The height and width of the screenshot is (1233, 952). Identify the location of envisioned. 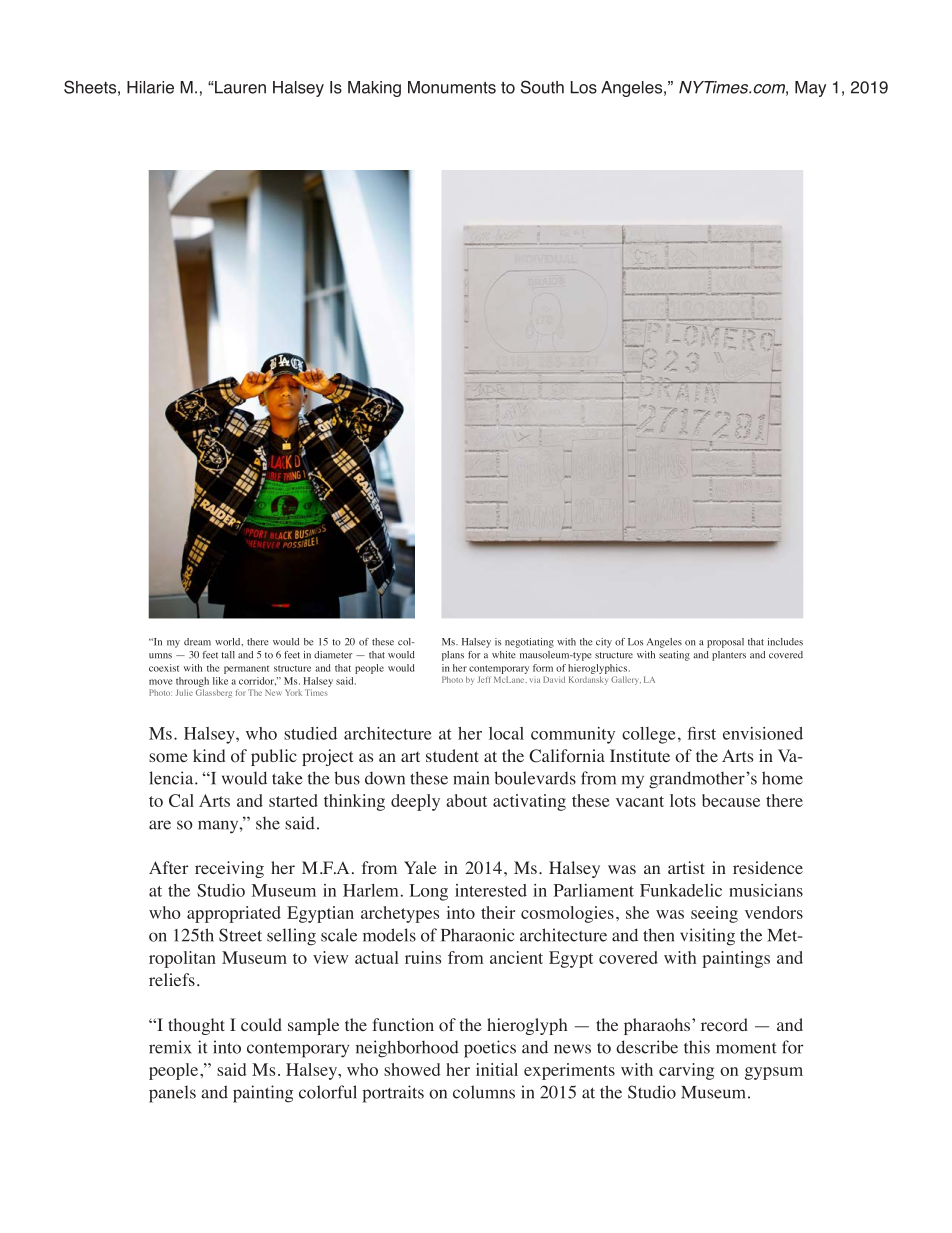
(763, 733).
